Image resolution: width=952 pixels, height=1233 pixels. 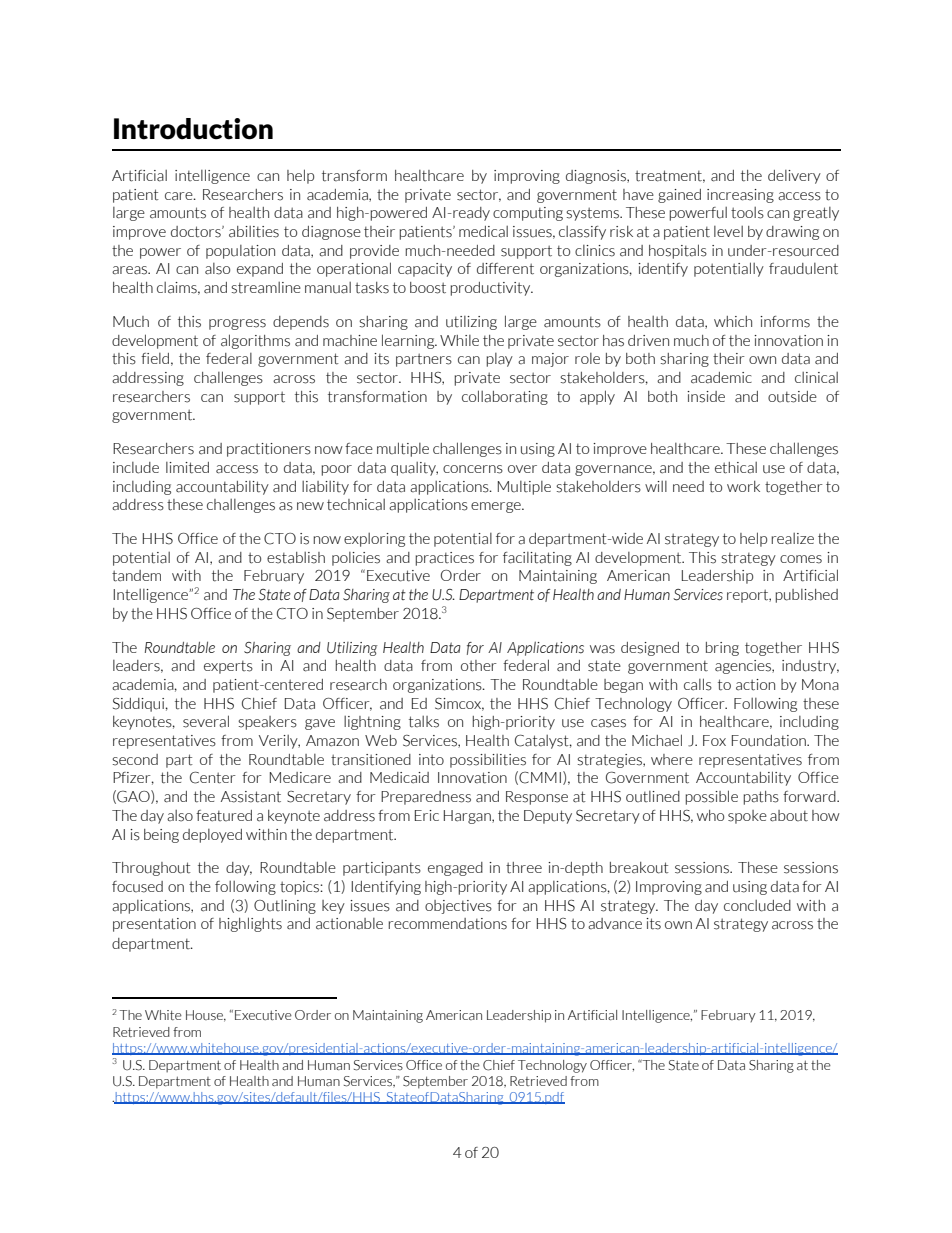 I want to click on objectives, so click(x=458, y=907).
